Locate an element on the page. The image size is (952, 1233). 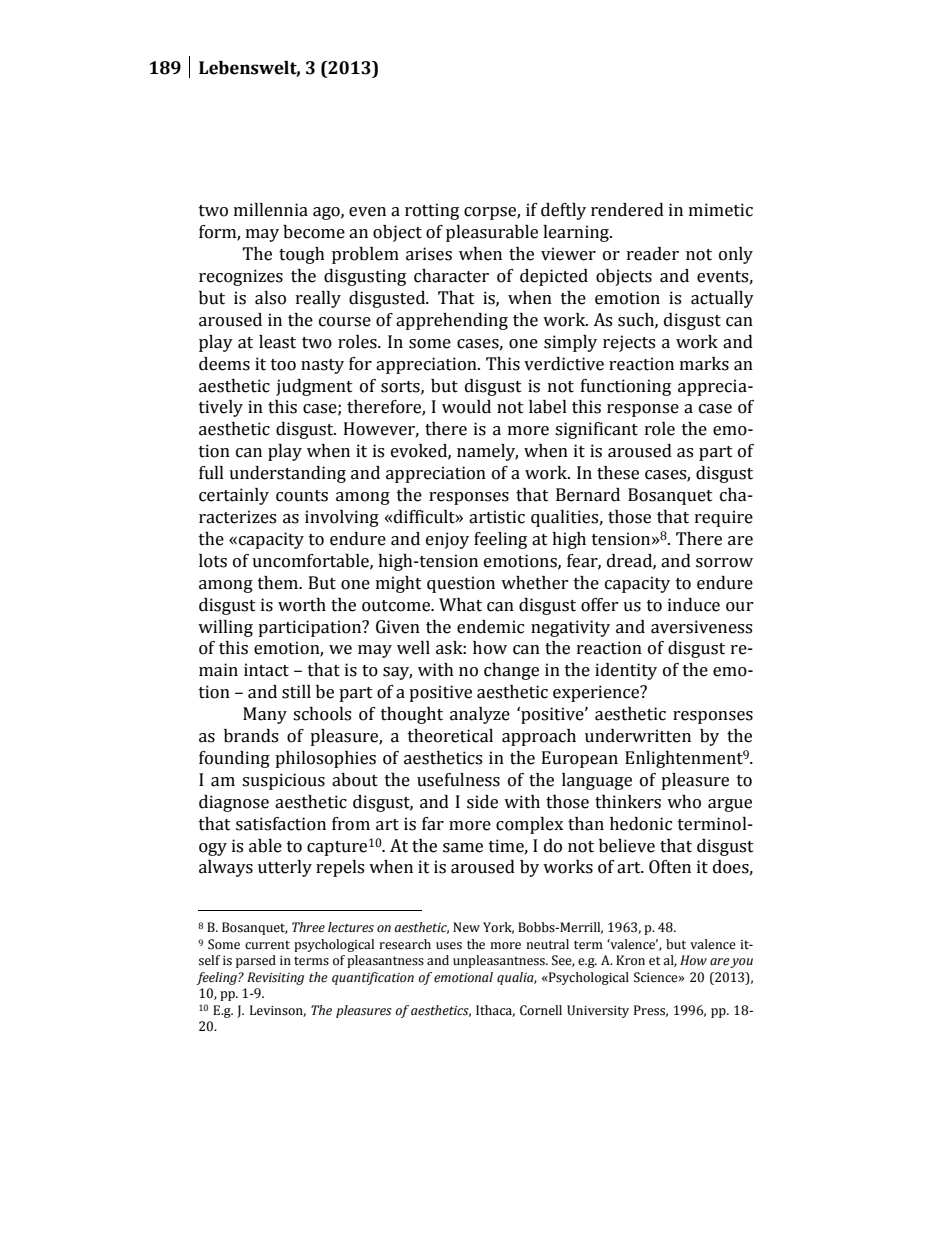
analyze is located at coordinates (480, 715).
